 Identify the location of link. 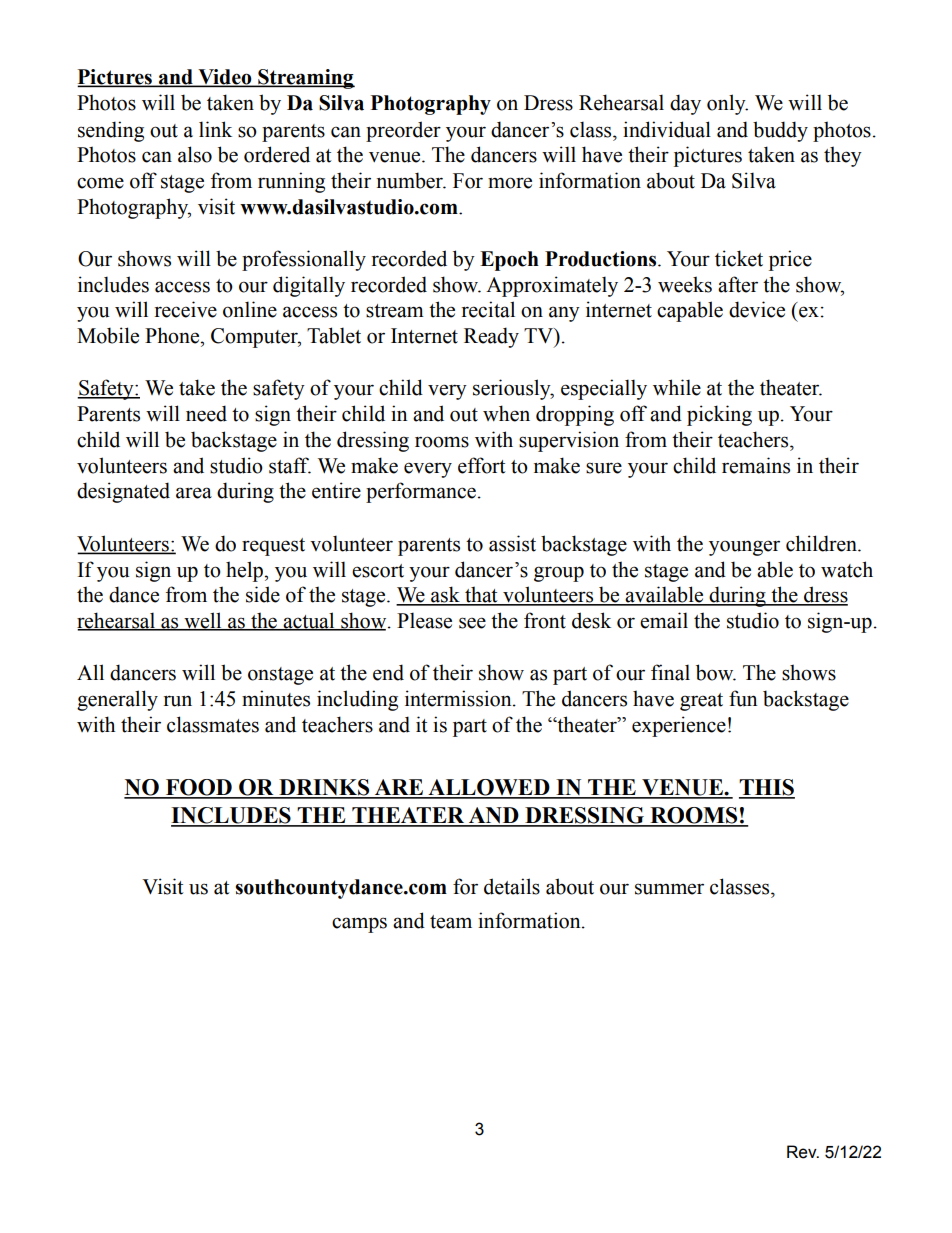
(215, 129).
